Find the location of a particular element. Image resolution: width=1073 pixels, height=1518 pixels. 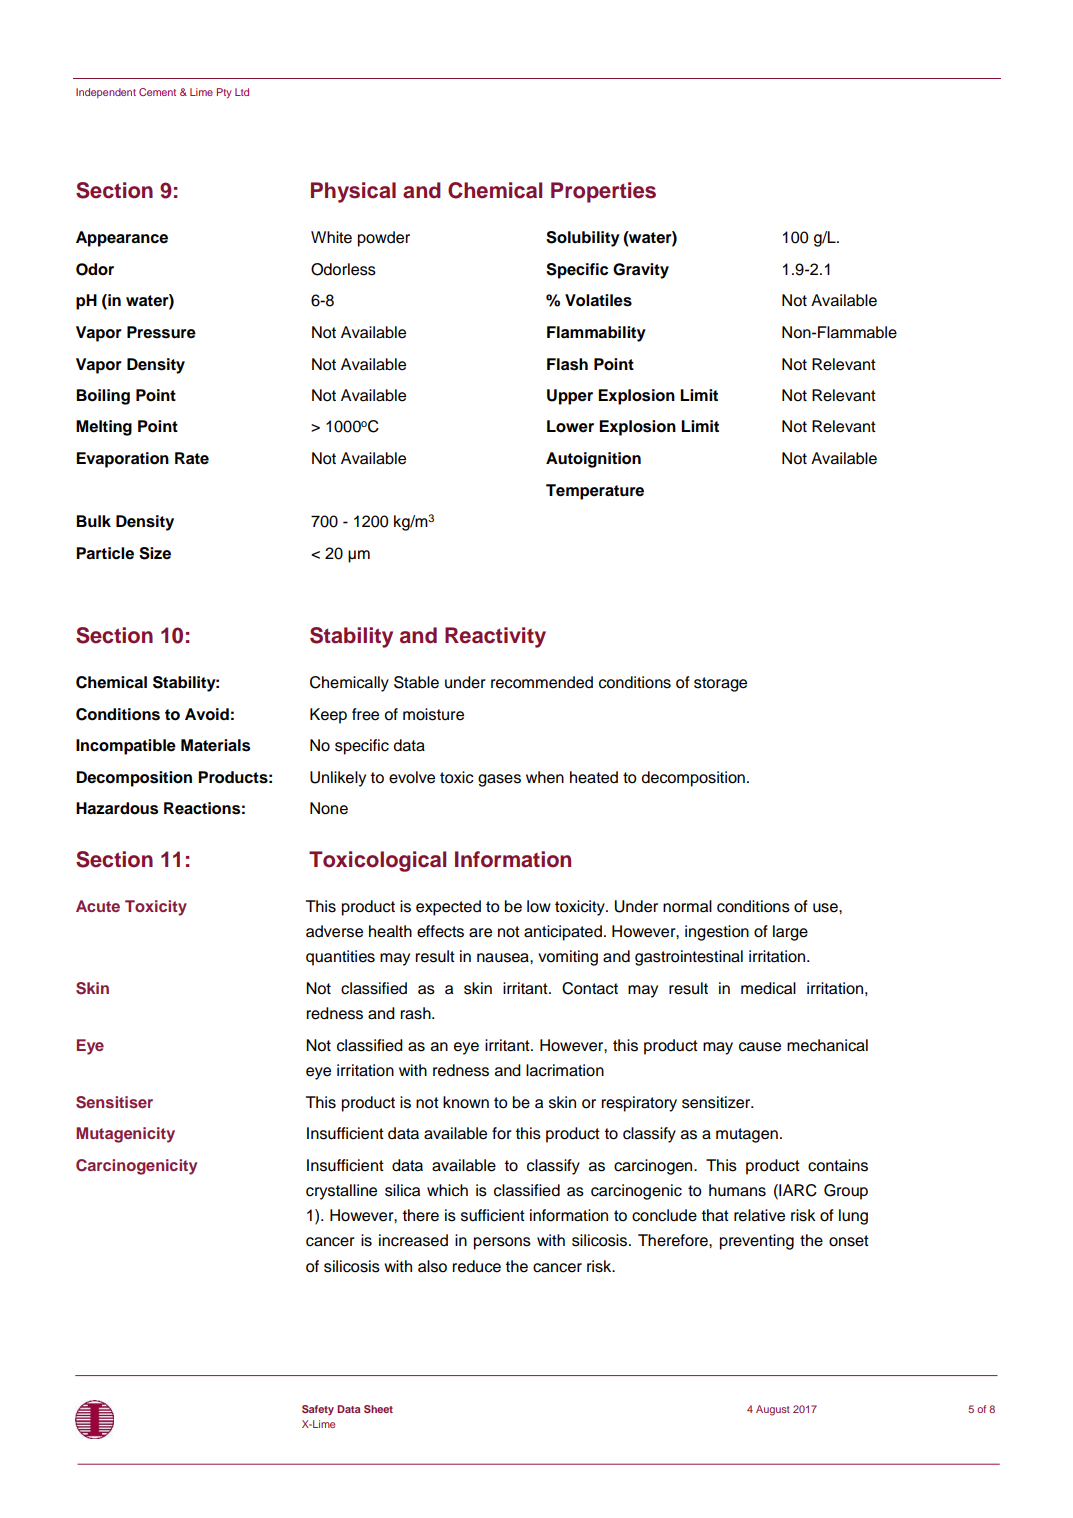

Safety is located at coordinates (318, 1410).
